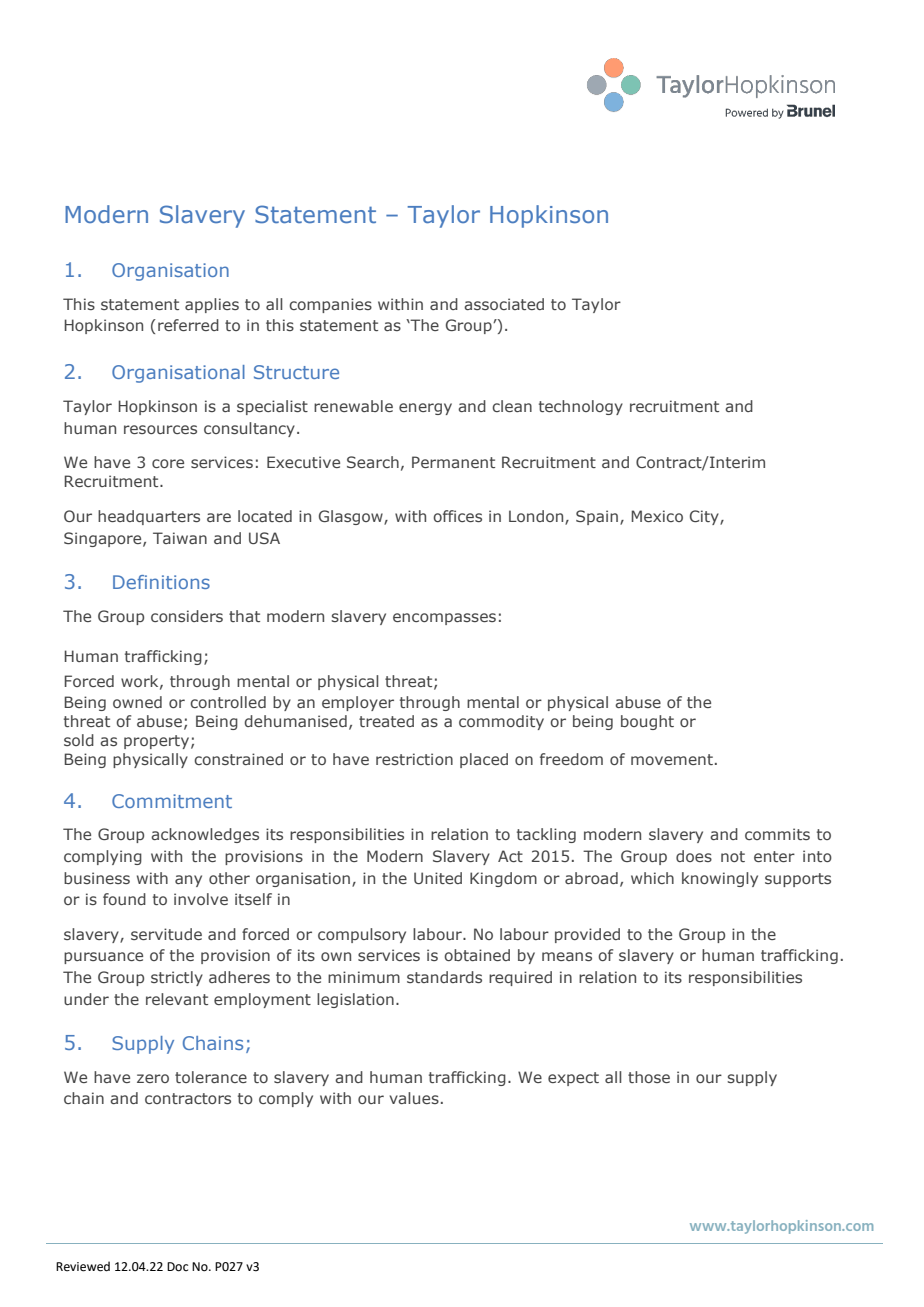  Describe the element at coordinates (504, 304) in the screenshot. I see `associated` at that location.
